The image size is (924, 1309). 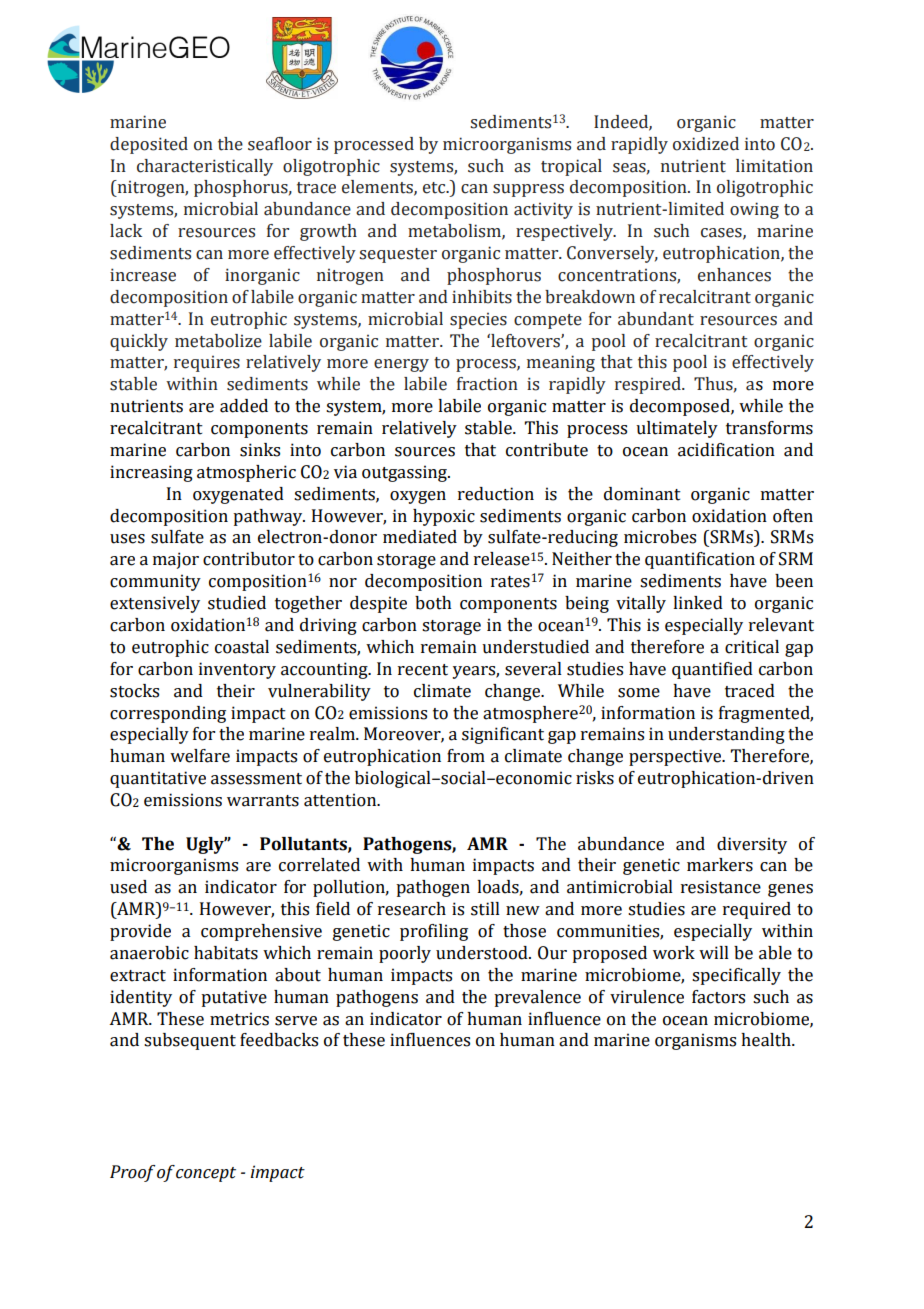 What do you see at coordinates (435, 188) in the screenshot?
I see `etc` at bounding box center [435, 188].
